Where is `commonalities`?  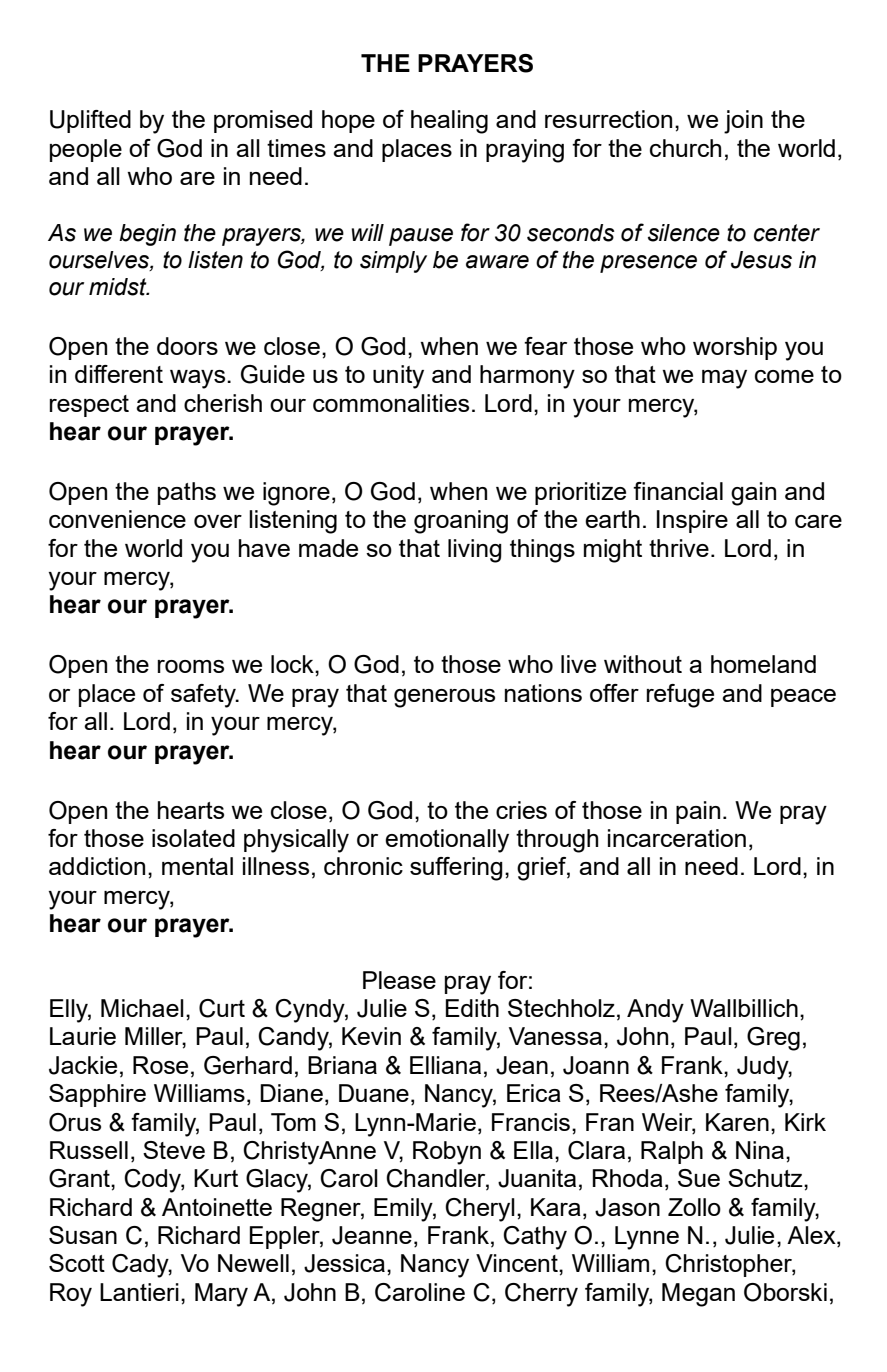 commonalities is located at coordinates (391, 403).
